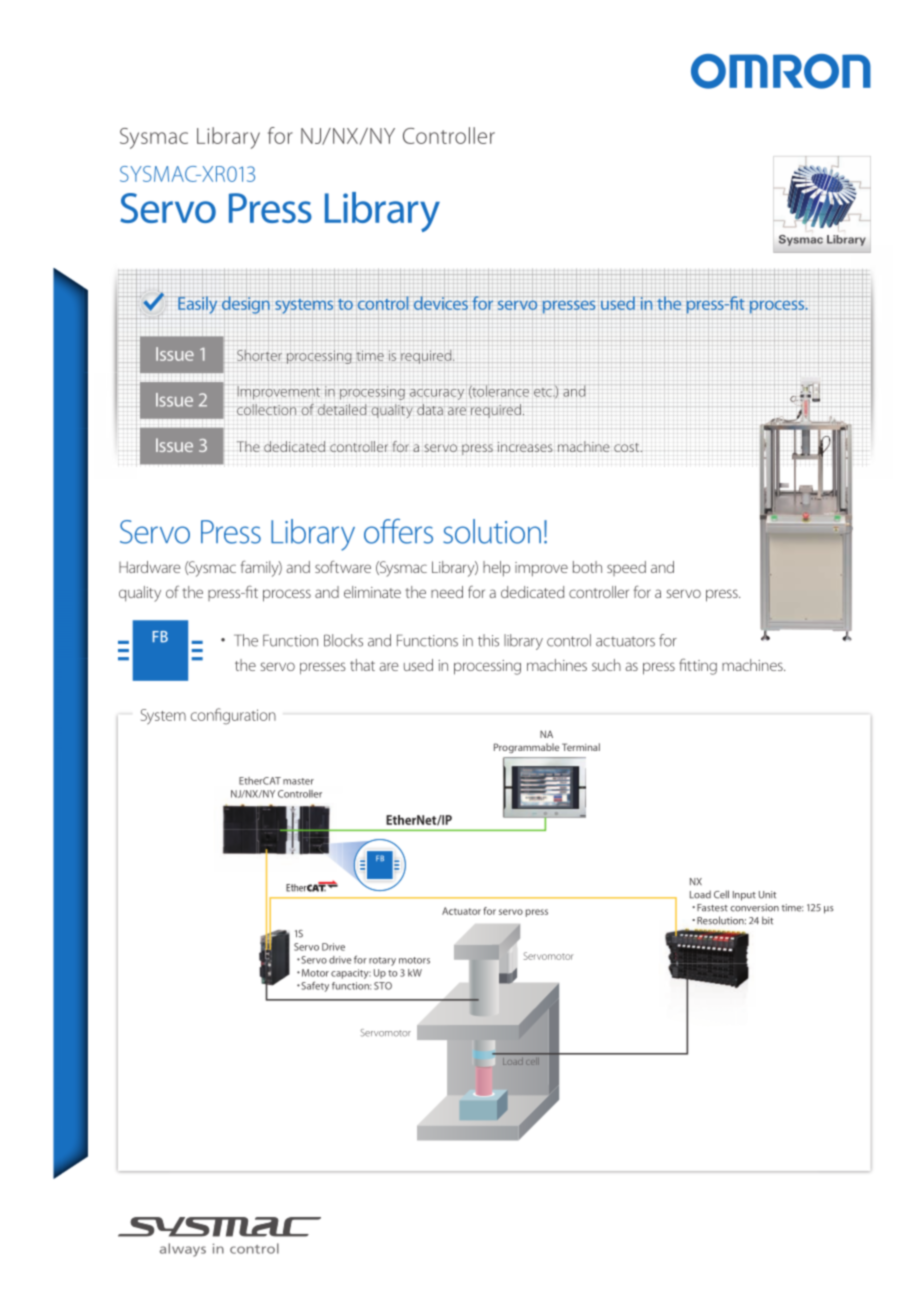 The height and width of the image is (1308, 924). I want to click on such, so click(606, 665).
